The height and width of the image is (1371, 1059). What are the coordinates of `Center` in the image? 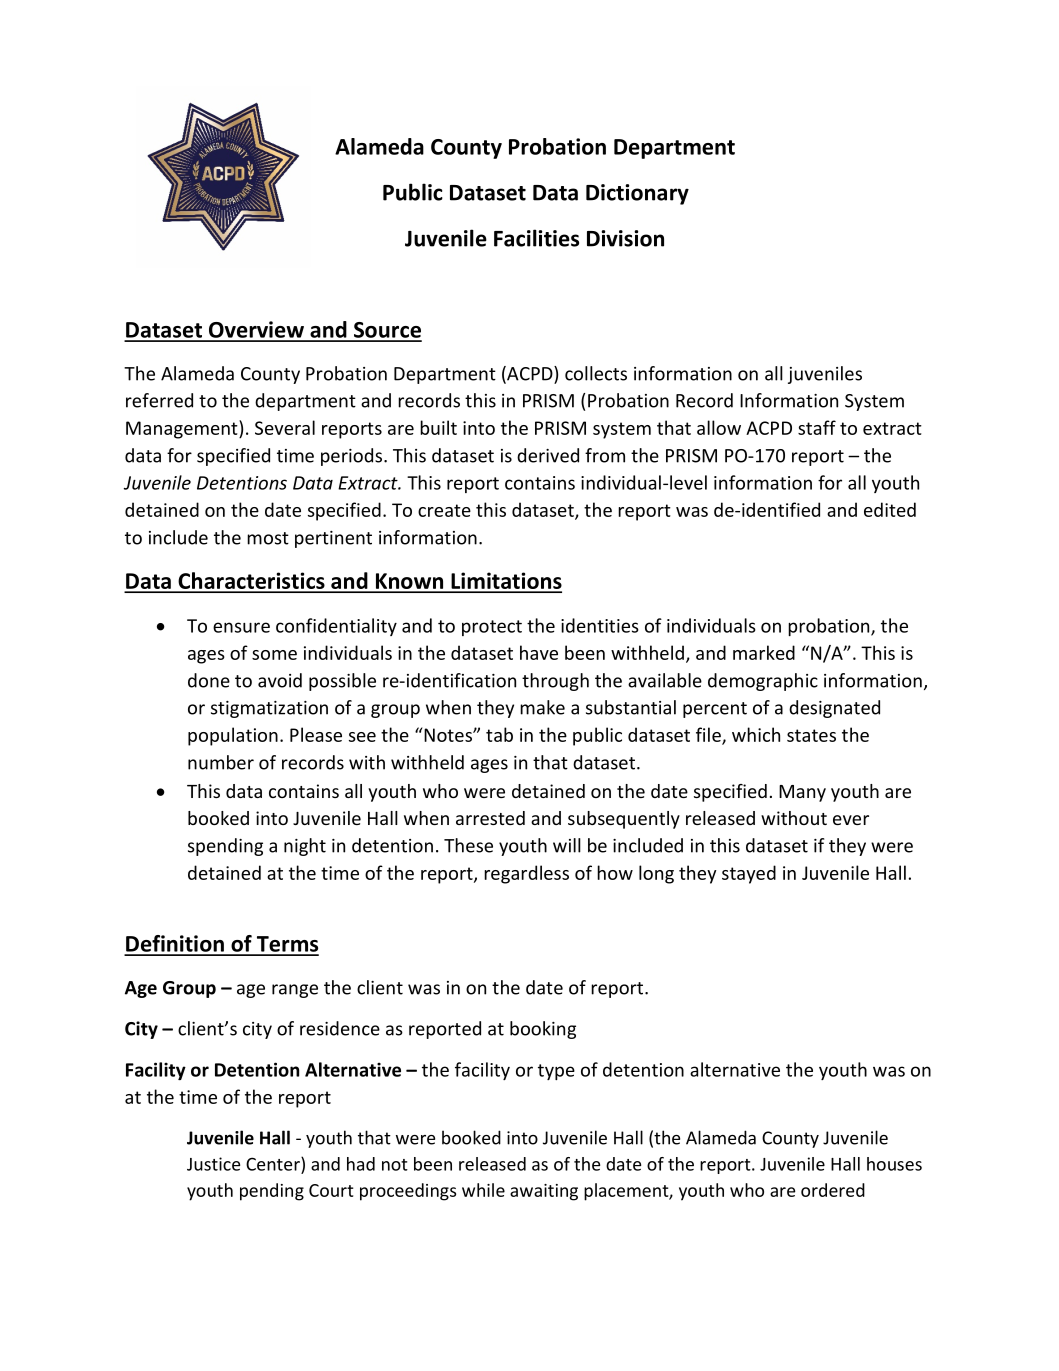 It's located at (274, 1164).
